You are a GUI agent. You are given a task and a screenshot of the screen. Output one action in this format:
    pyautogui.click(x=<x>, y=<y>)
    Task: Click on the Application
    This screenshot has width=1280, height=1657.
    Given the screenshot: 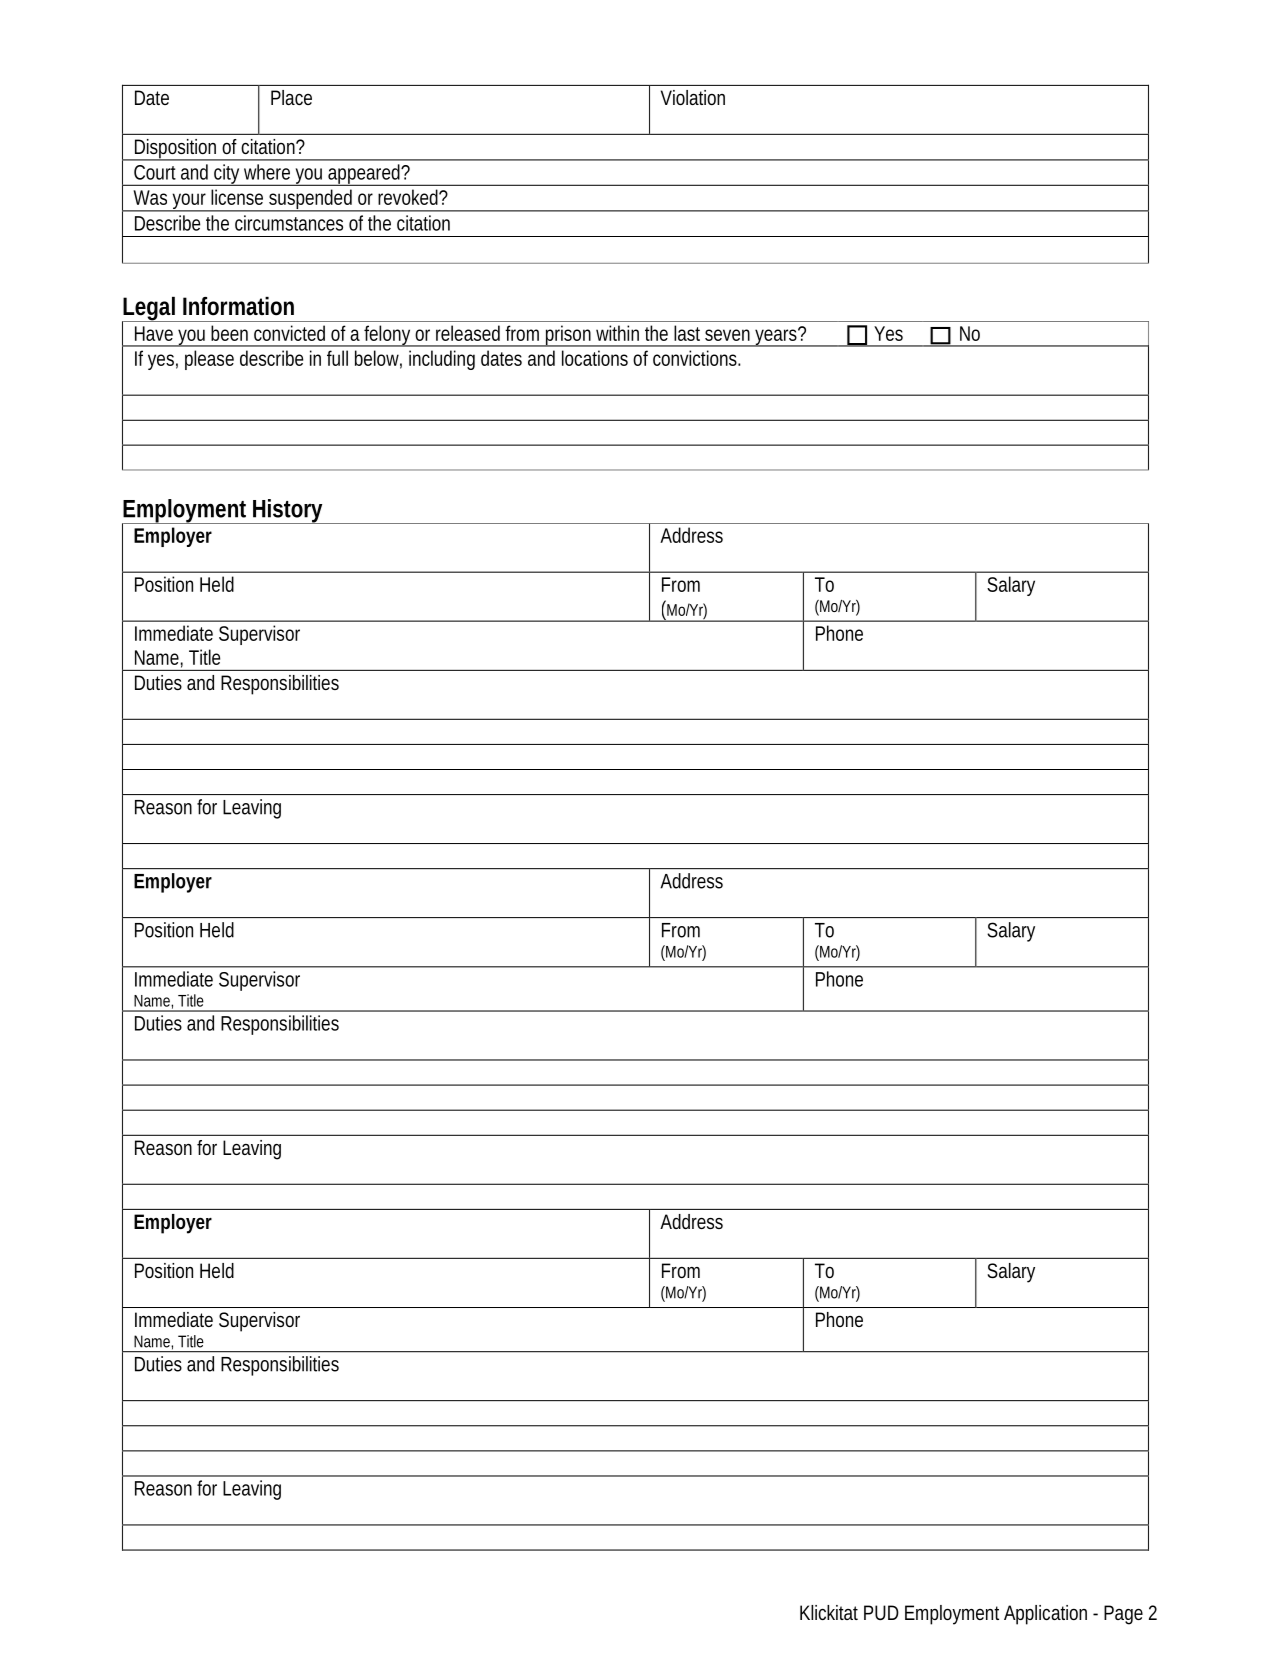 What is the action you would take?
    pyautogui.click(x=1045, y=1615)
